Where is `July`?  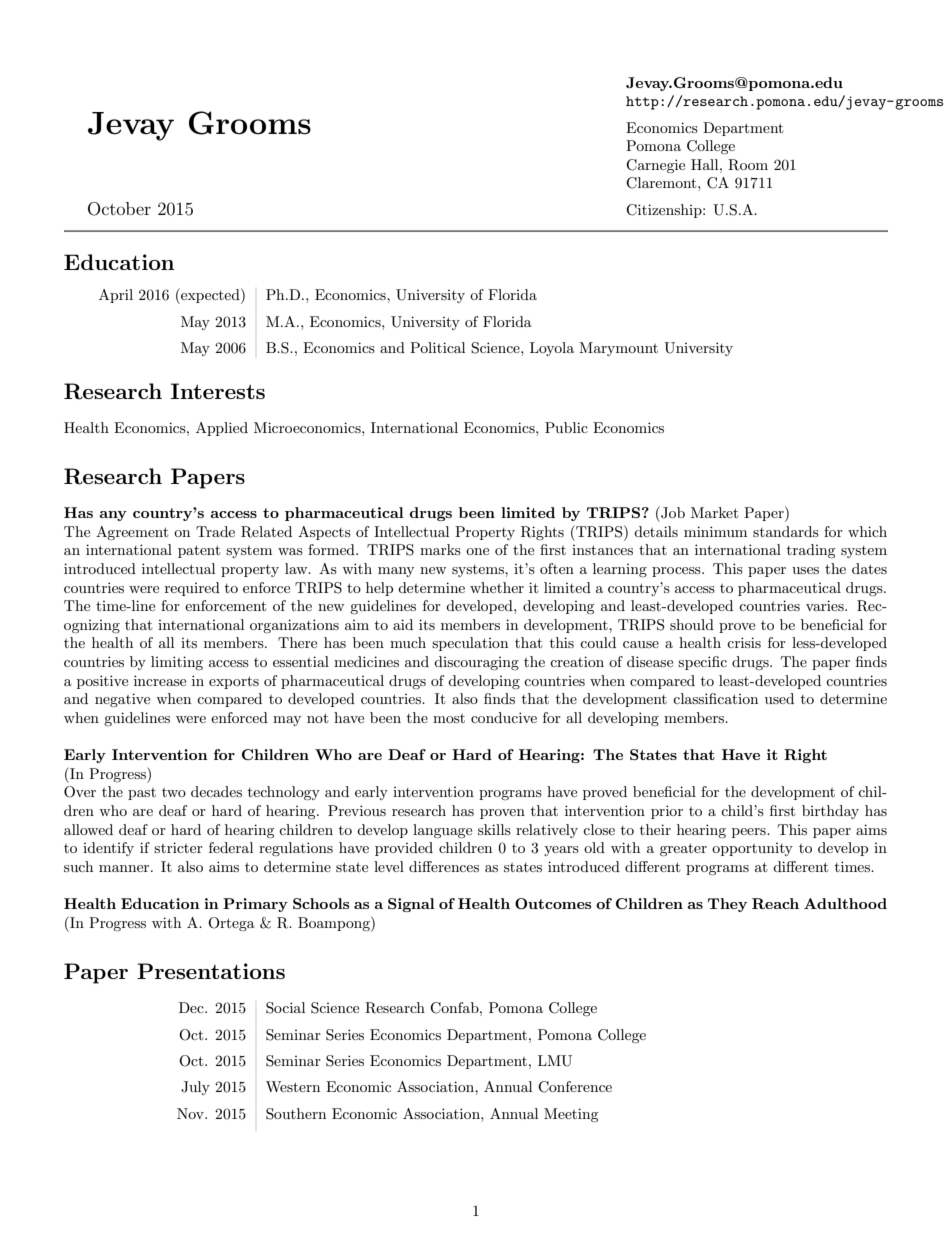
July is located at coordinates (195, 1088).
